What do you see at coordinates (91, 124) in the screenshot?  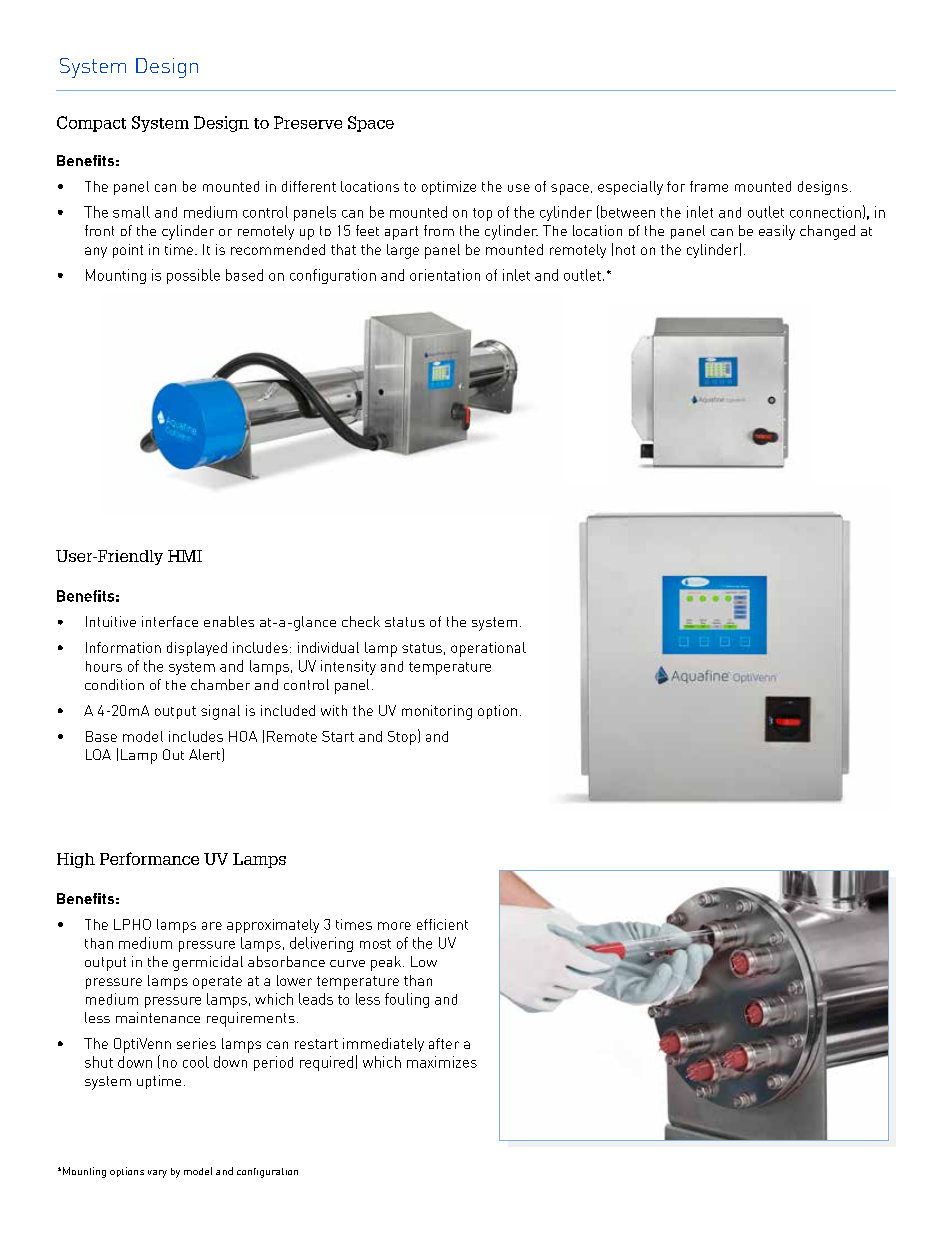 I see `Compact` at bounding box center [91, 124].
